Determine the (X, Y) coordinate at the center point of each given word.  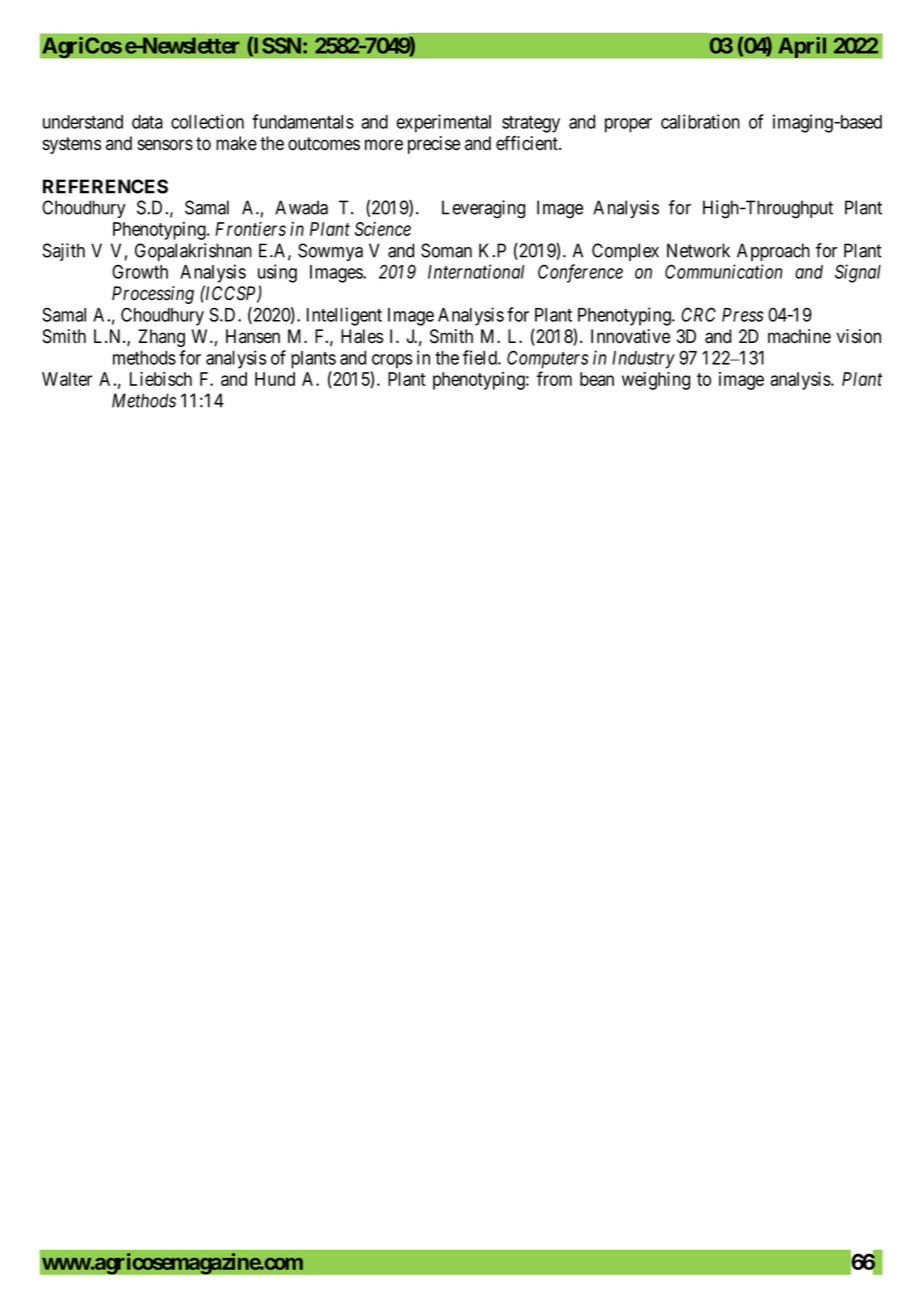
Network (698, 250)
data (147, 122)
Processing (153, 295)
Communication (723, 271)
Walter (67, 379)
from (554, 378)
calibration (700, 121)
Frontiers (250, 229)
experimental (444, 123)
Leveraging (483, 209)
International (476, 271)
